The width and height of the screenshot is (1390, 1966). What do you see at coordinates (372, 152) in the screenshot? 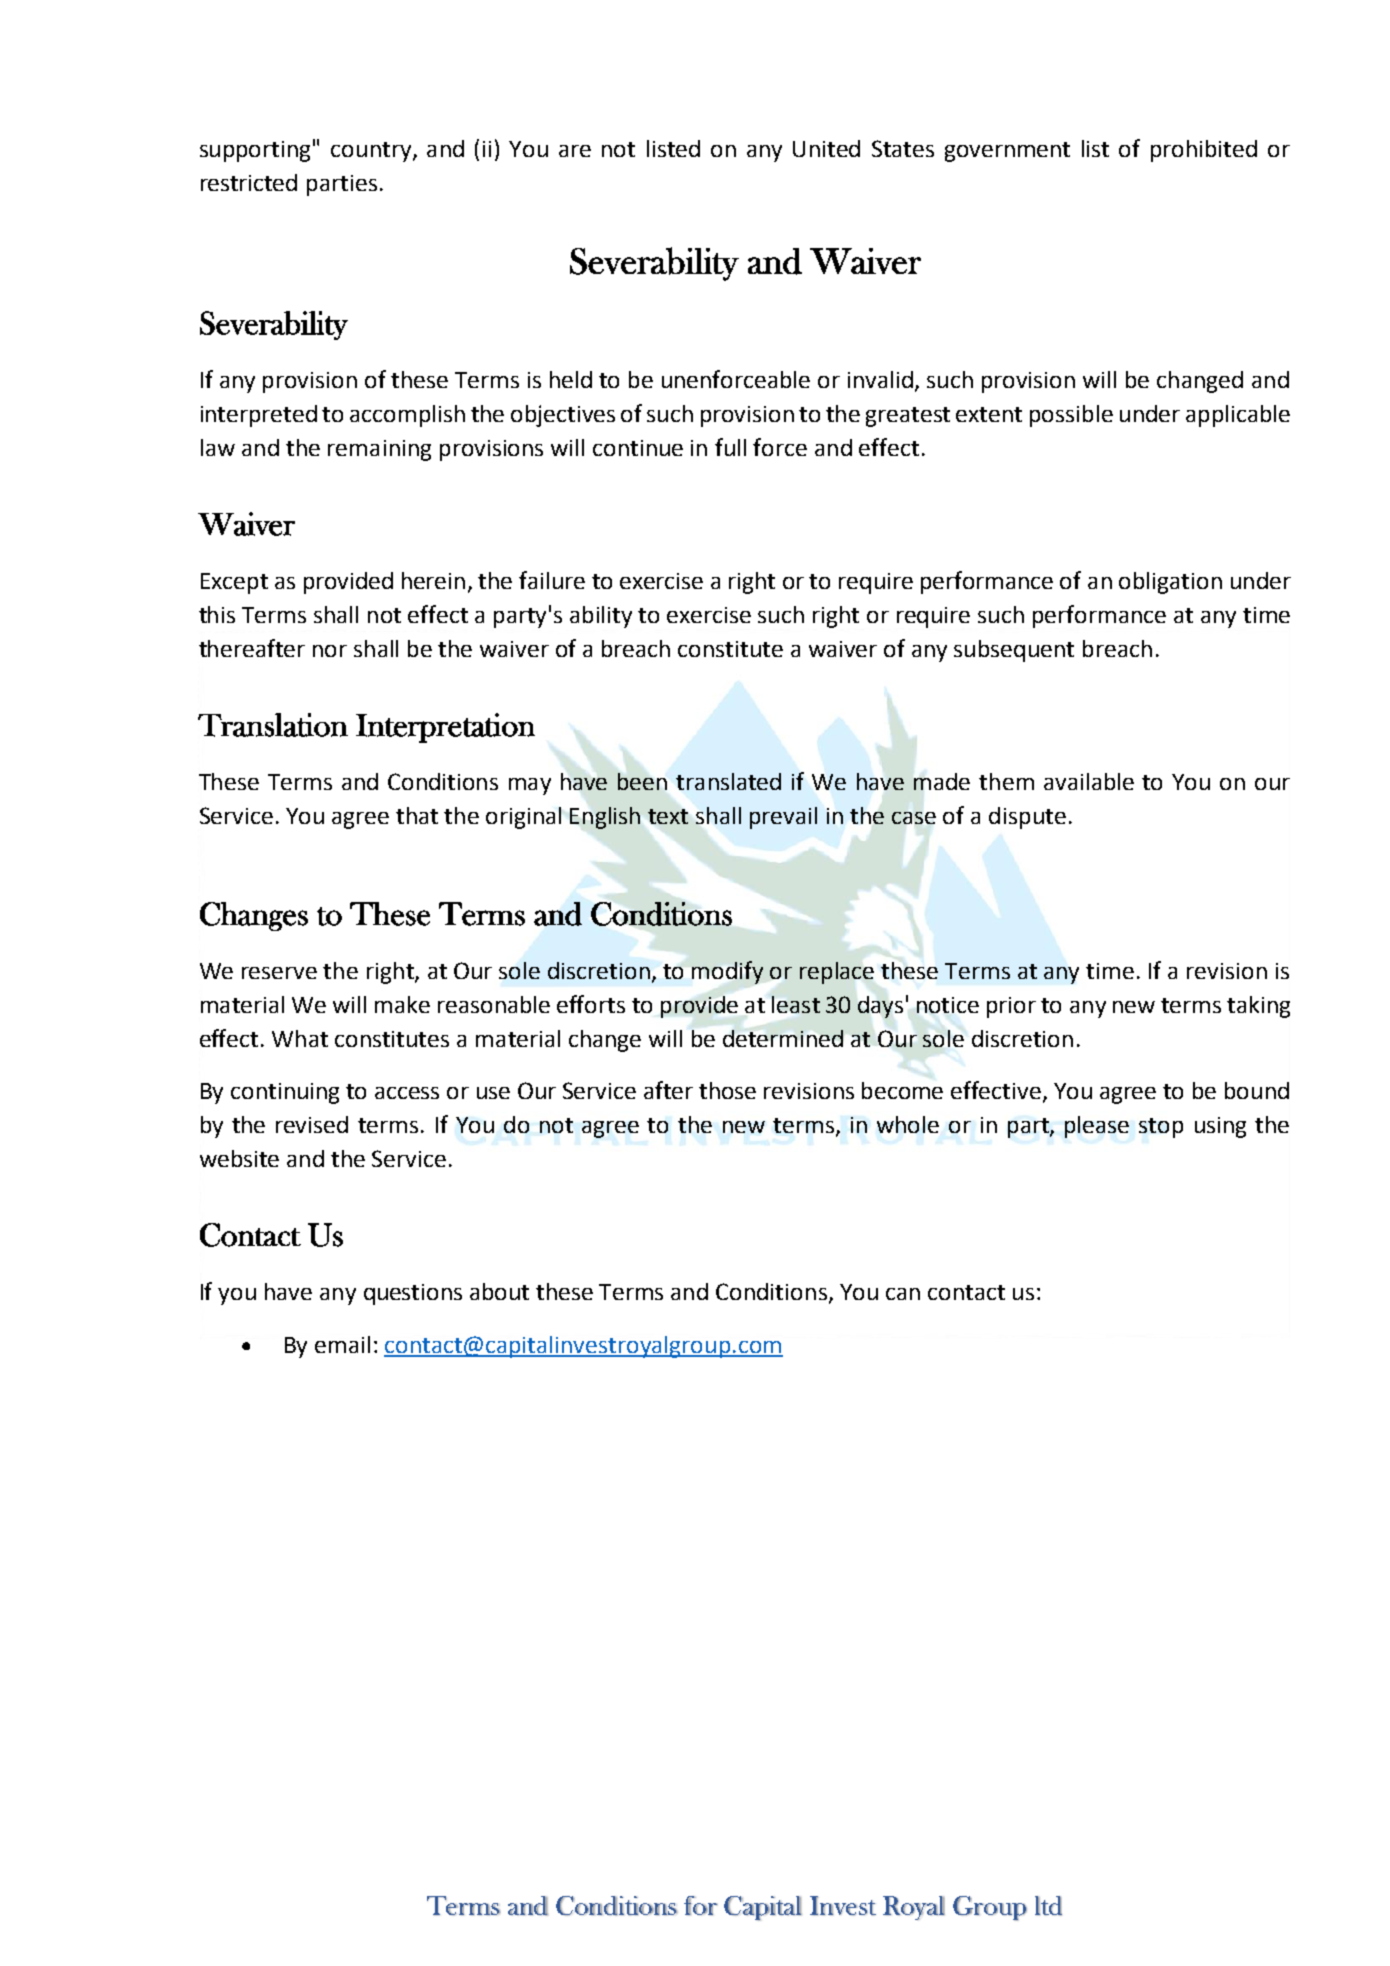
I see `country` at bounding box center [372, 152].
